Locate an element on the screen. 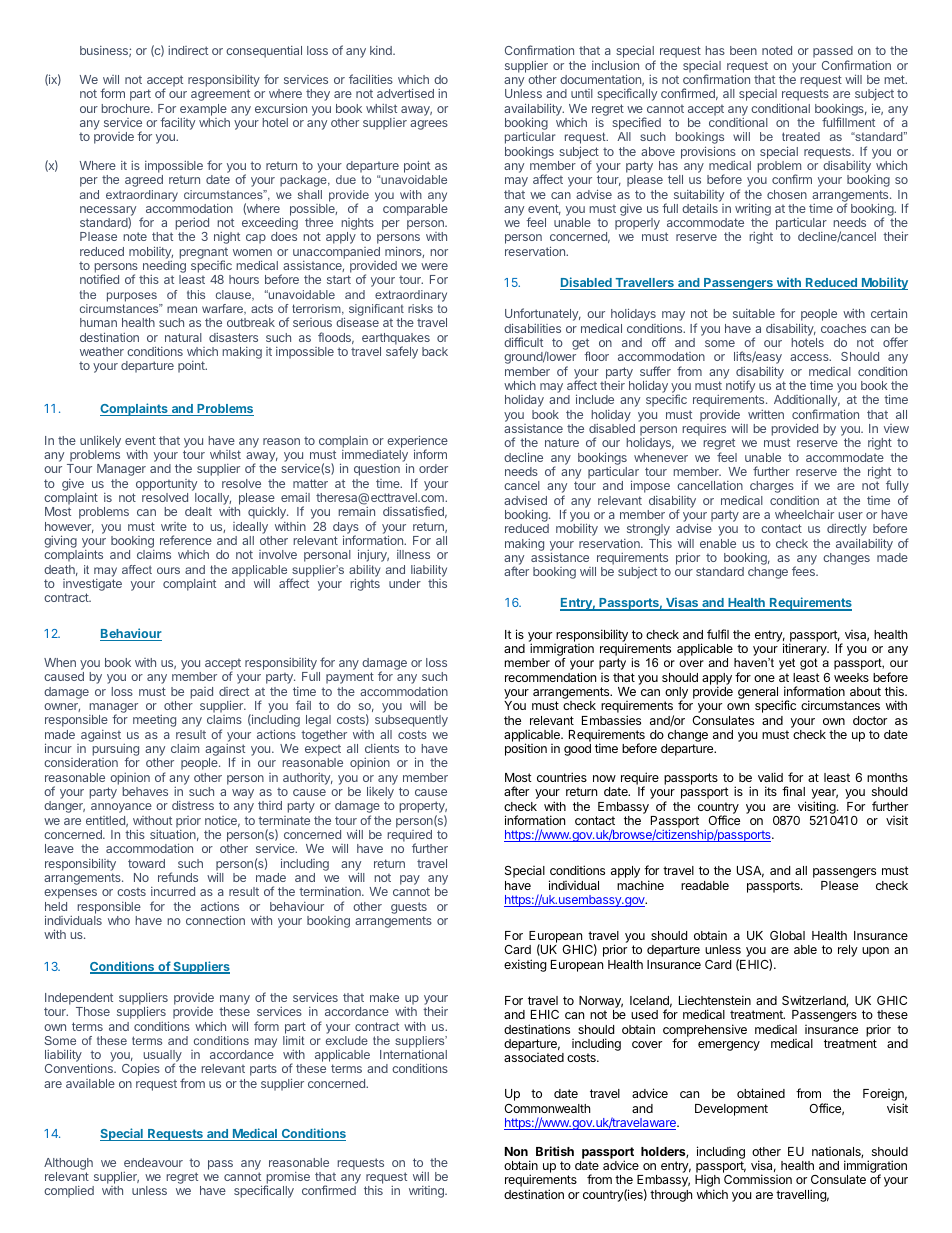 Image resolution: width=952 pixels, height=1233 pixels. coaches is located at coordinates (843, 328).
